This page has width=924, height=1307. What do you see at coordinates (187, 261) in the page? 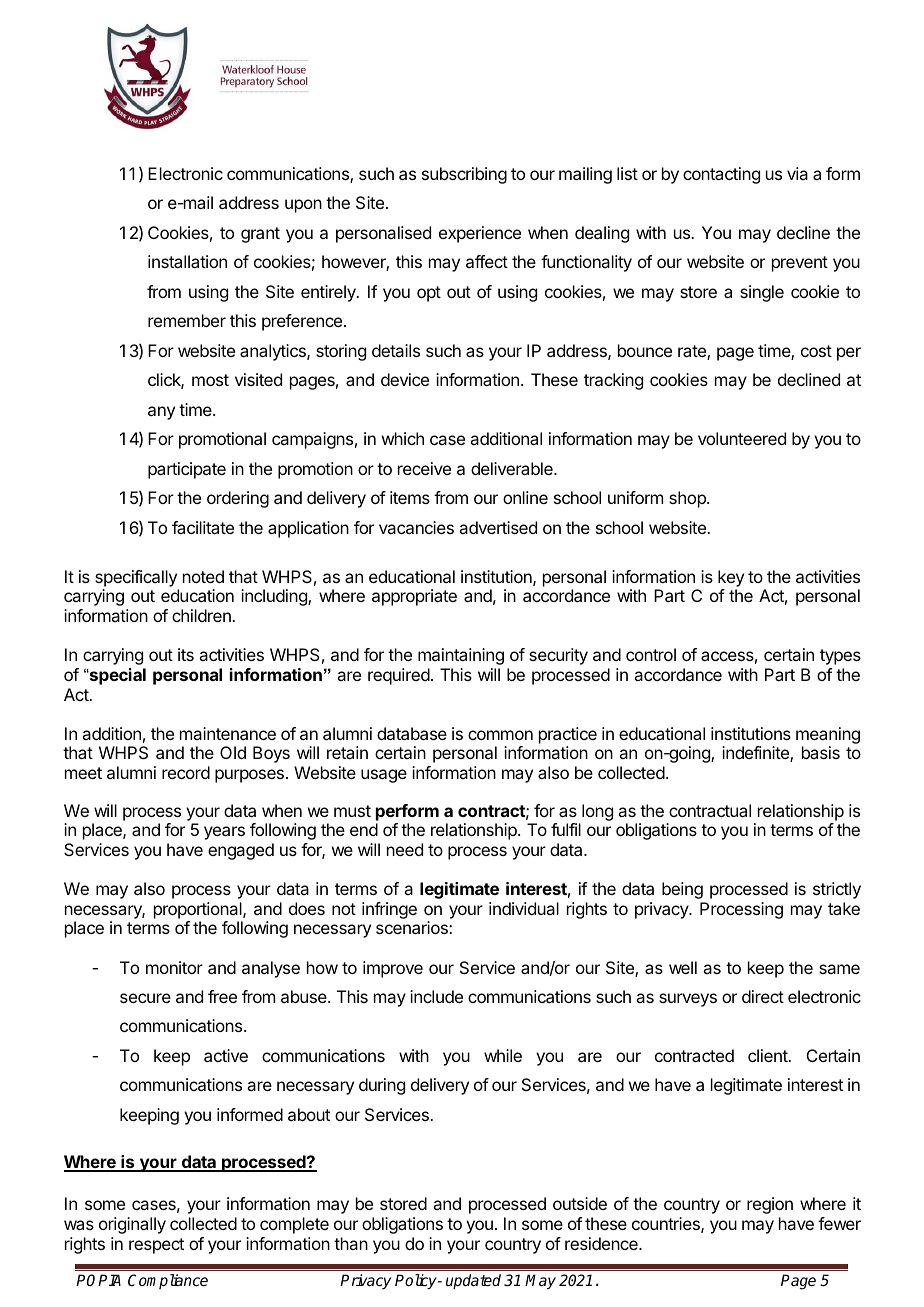
I see `installation` at bounding box center [187, 261].
